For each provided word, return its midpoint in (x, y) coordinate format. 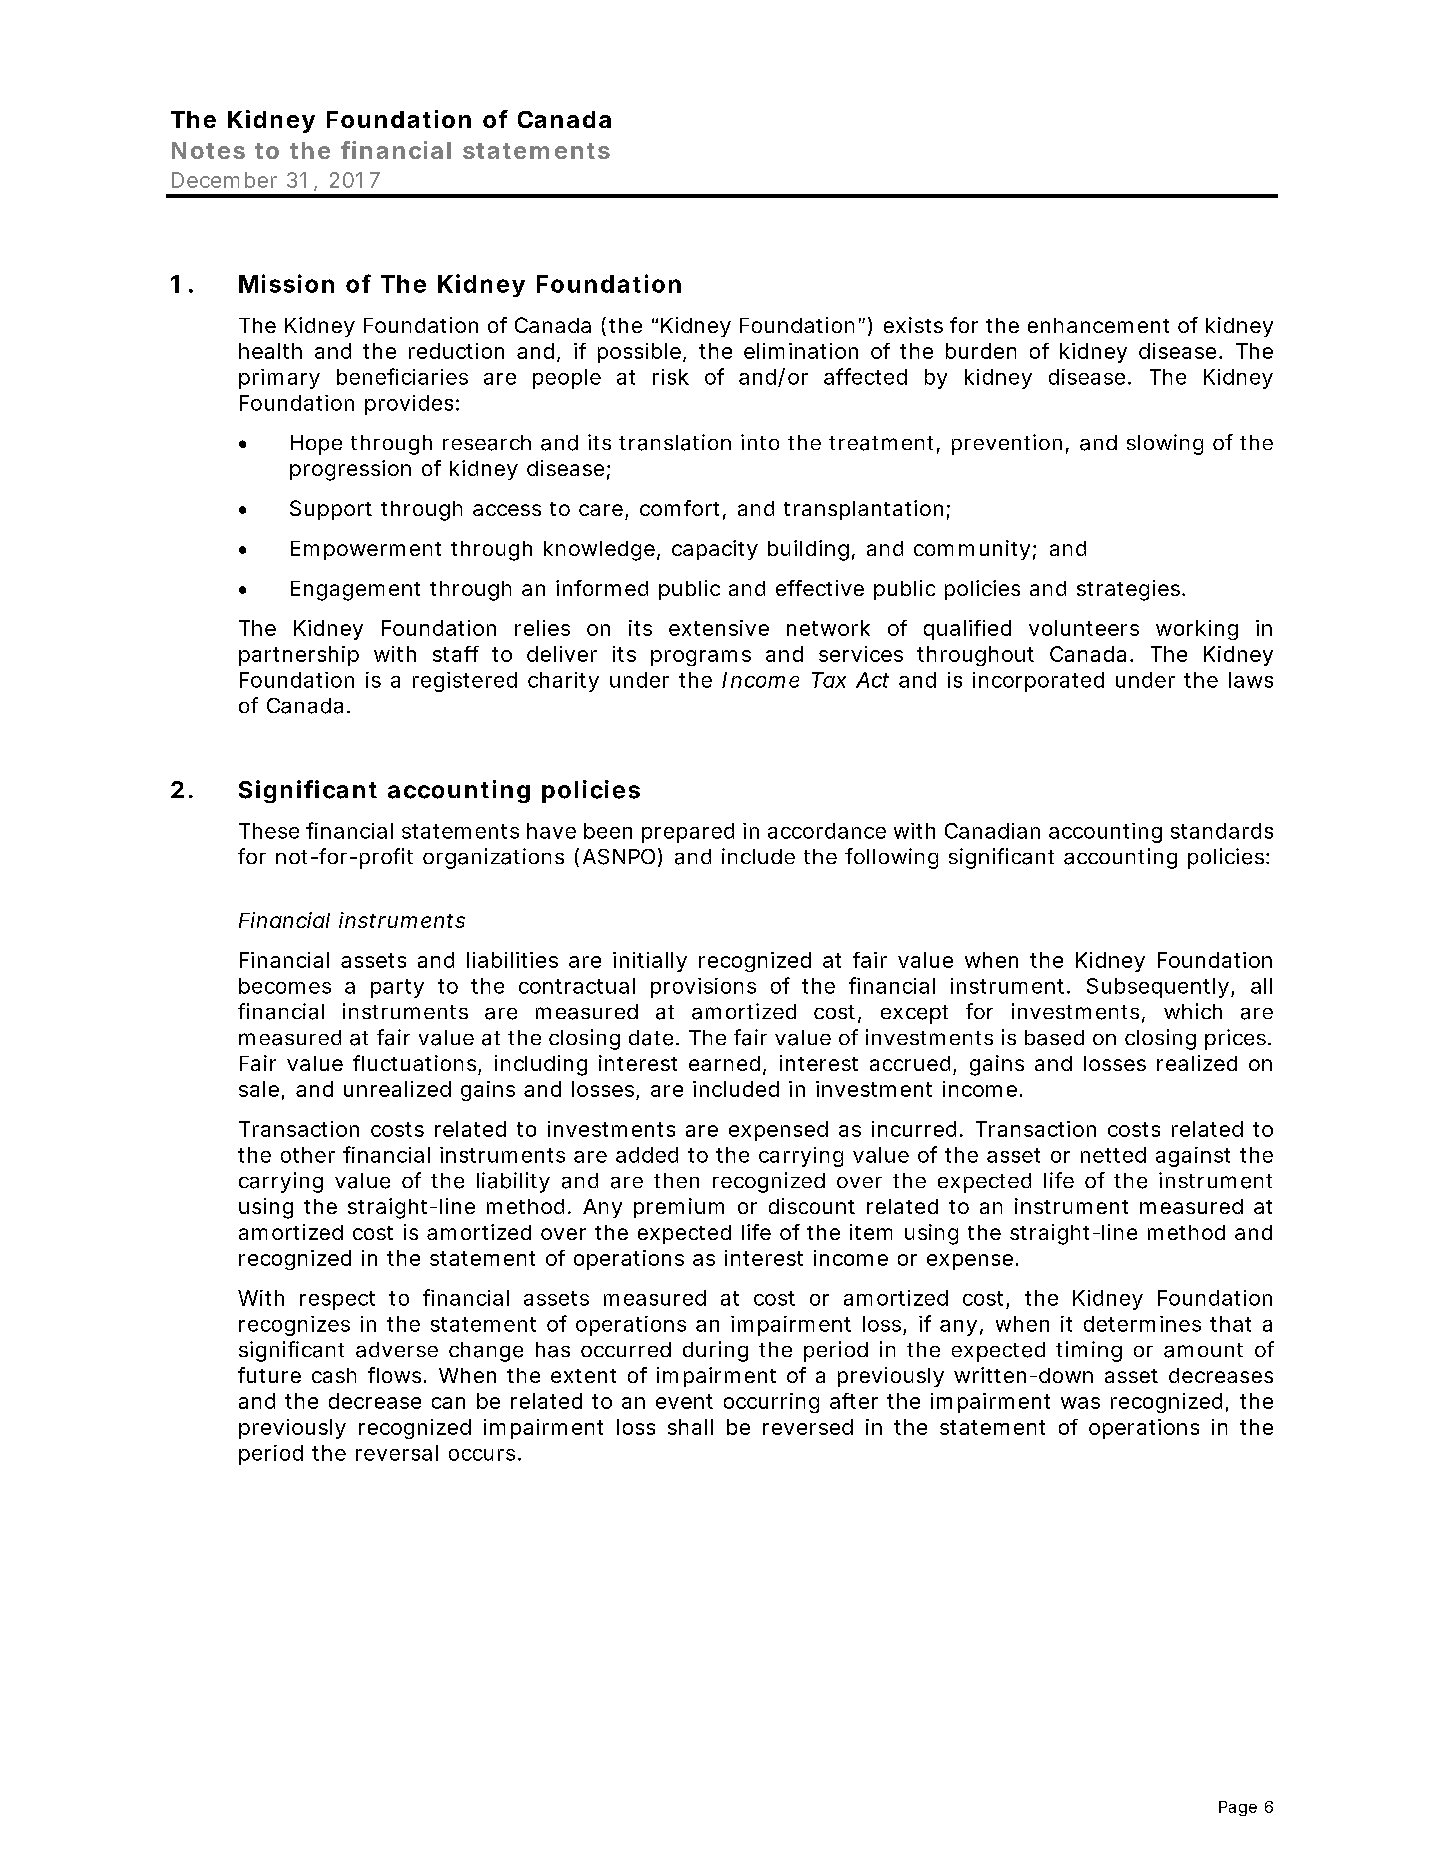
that (1230, 1324)
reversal (397, 1453)
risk (671, 377)
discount (812, 1206)
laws (1251, 680)
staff (456, 654)
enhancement (1098, 325)
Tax (829, 680)
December (224, 180)
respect (337, 1300)
